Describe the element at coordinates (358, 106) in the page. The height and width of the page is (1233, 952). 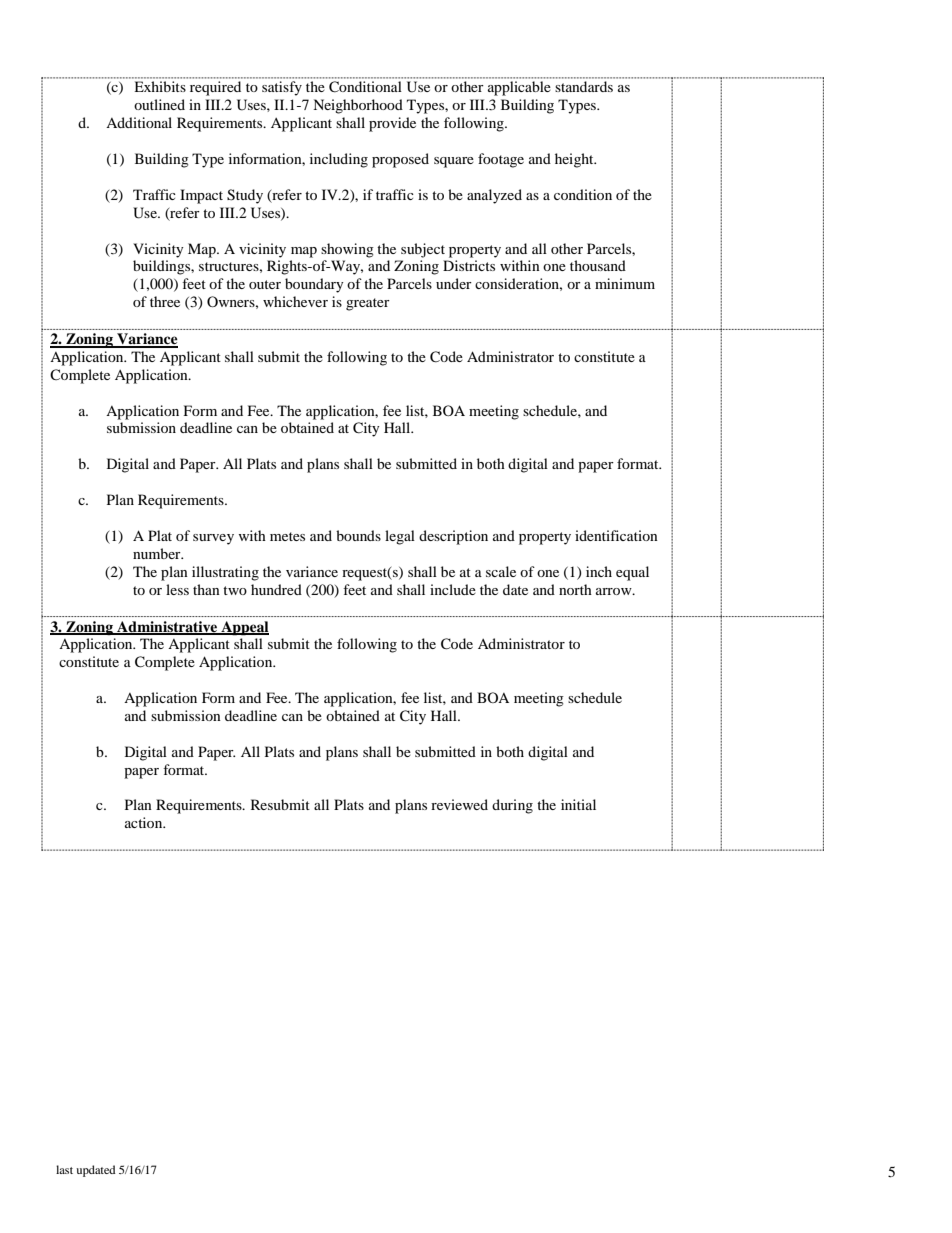
I see `Neighborhood` at that location.
